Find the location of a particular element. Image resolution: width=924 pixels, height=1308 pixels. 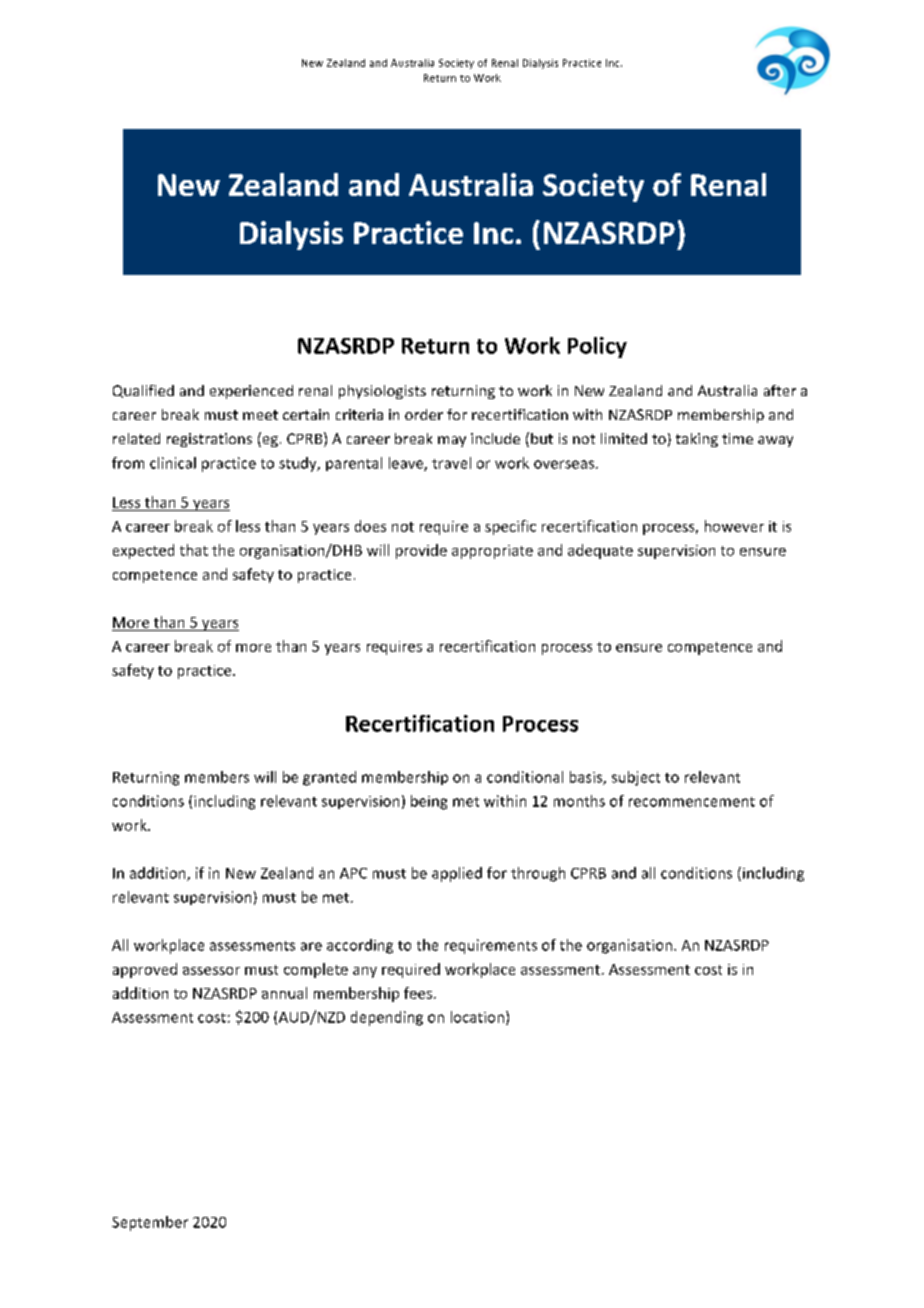

fees is located at coordinates (418, 993).
